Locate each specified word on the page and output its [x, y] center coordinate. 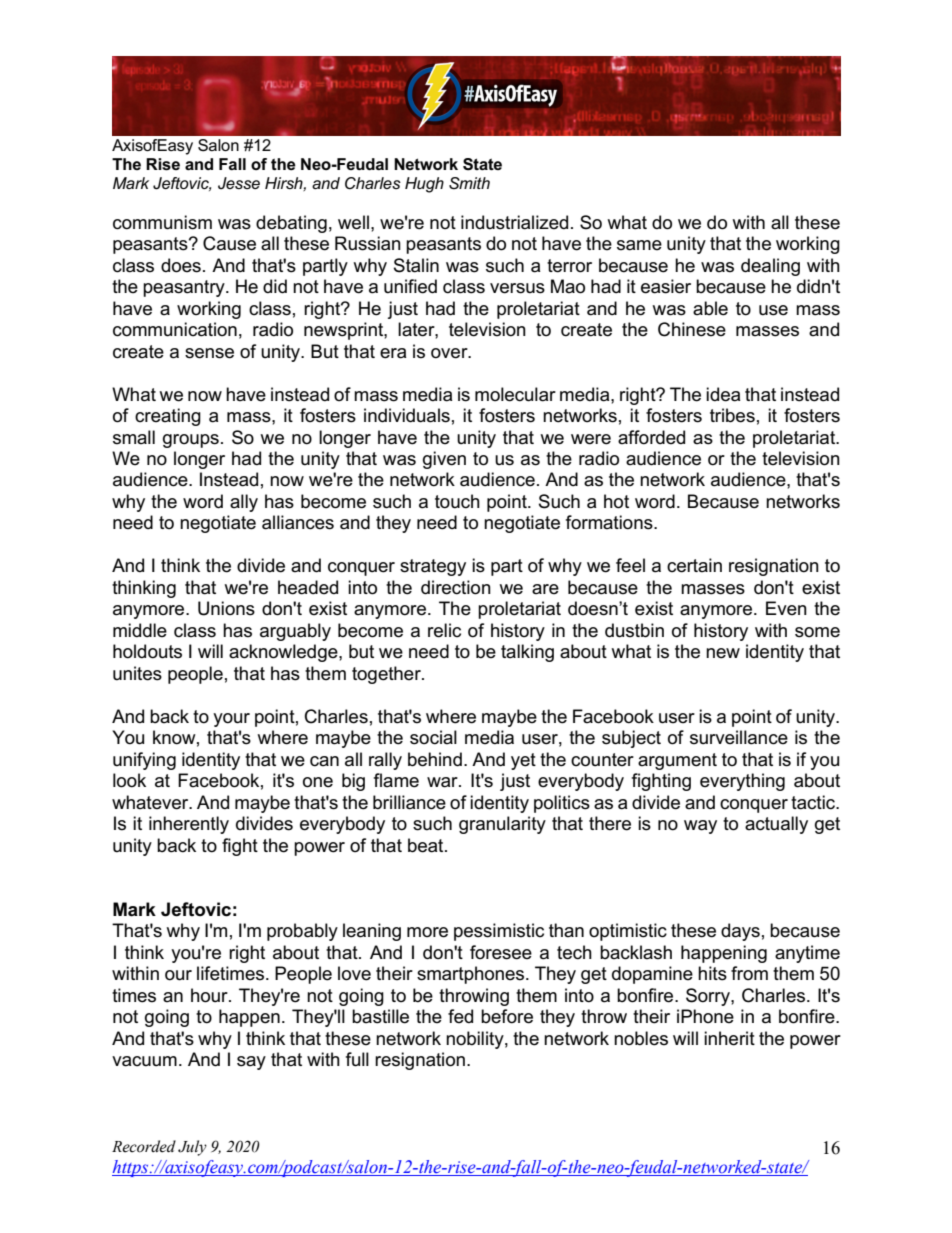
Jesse [239, 183]
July [192, 1148]
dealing [770, 267]
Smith [469, 183]
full [357, 1059]
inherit [729, 1038]
